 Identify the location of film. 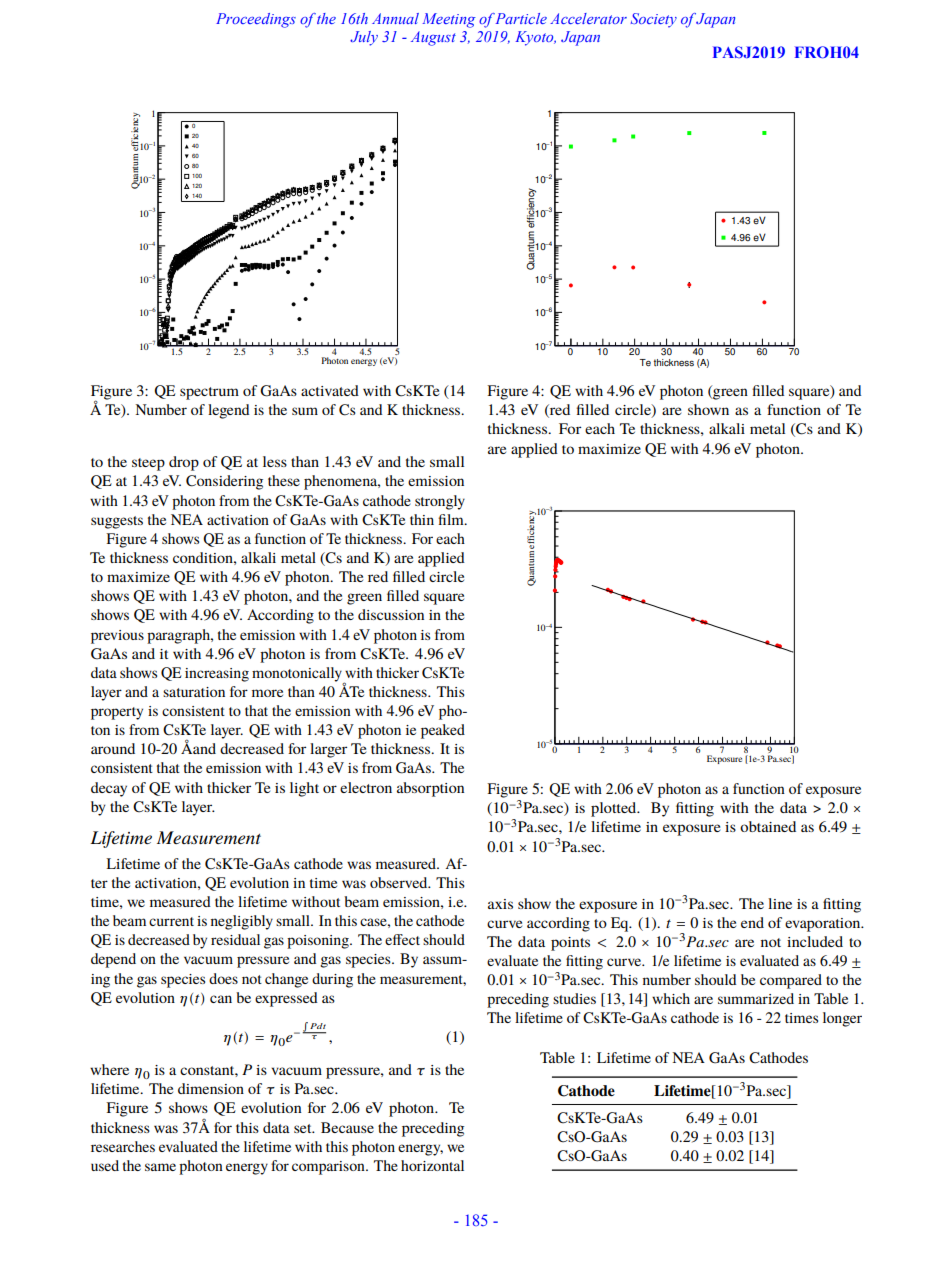
(452, 519).
